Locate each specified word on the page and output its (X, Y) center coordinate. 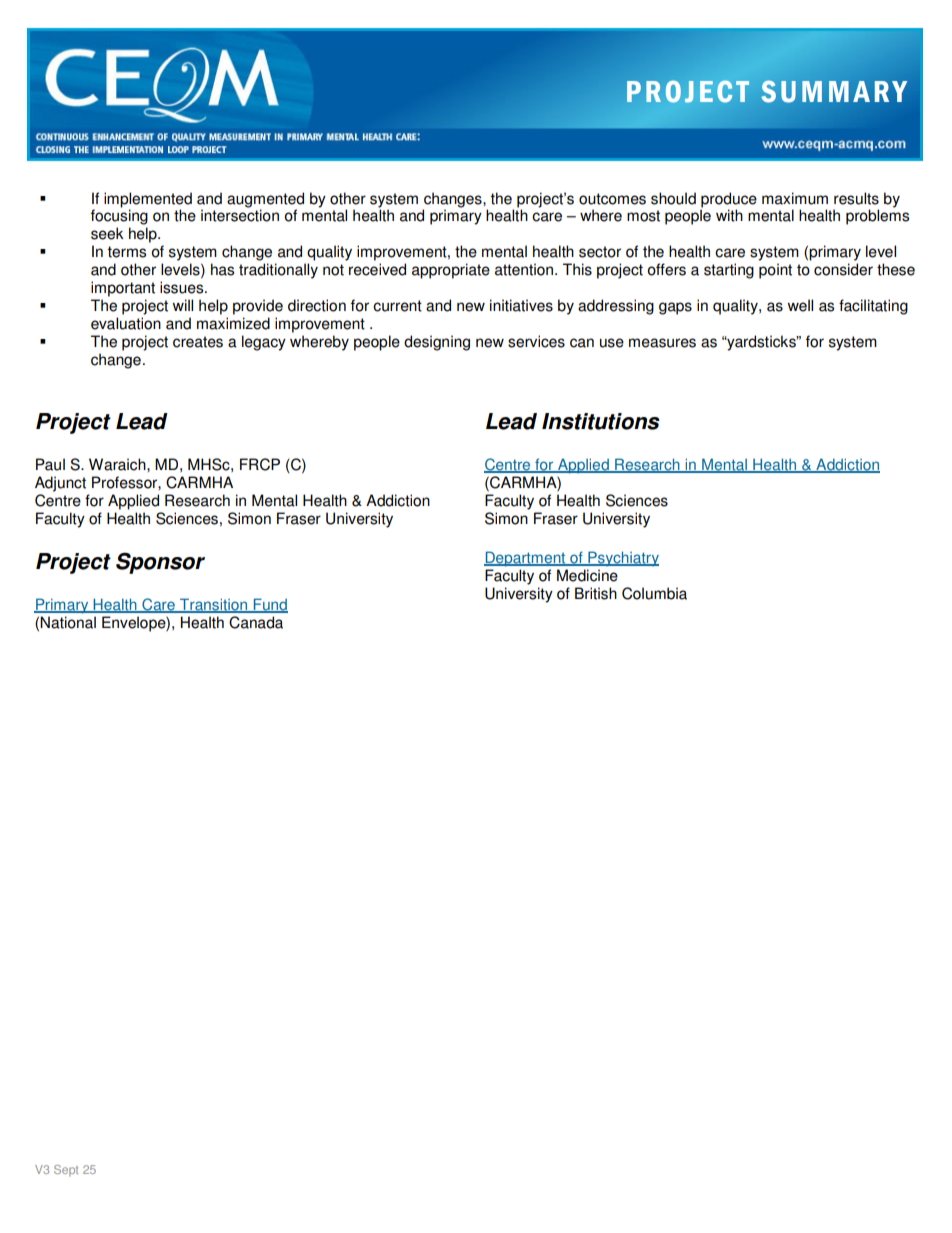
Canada (256, 622)
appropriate (451, 271)
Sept (66, 1171)
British (596, 593)
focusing (119, 217)
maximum (795, 198)
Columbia (654, 593)
